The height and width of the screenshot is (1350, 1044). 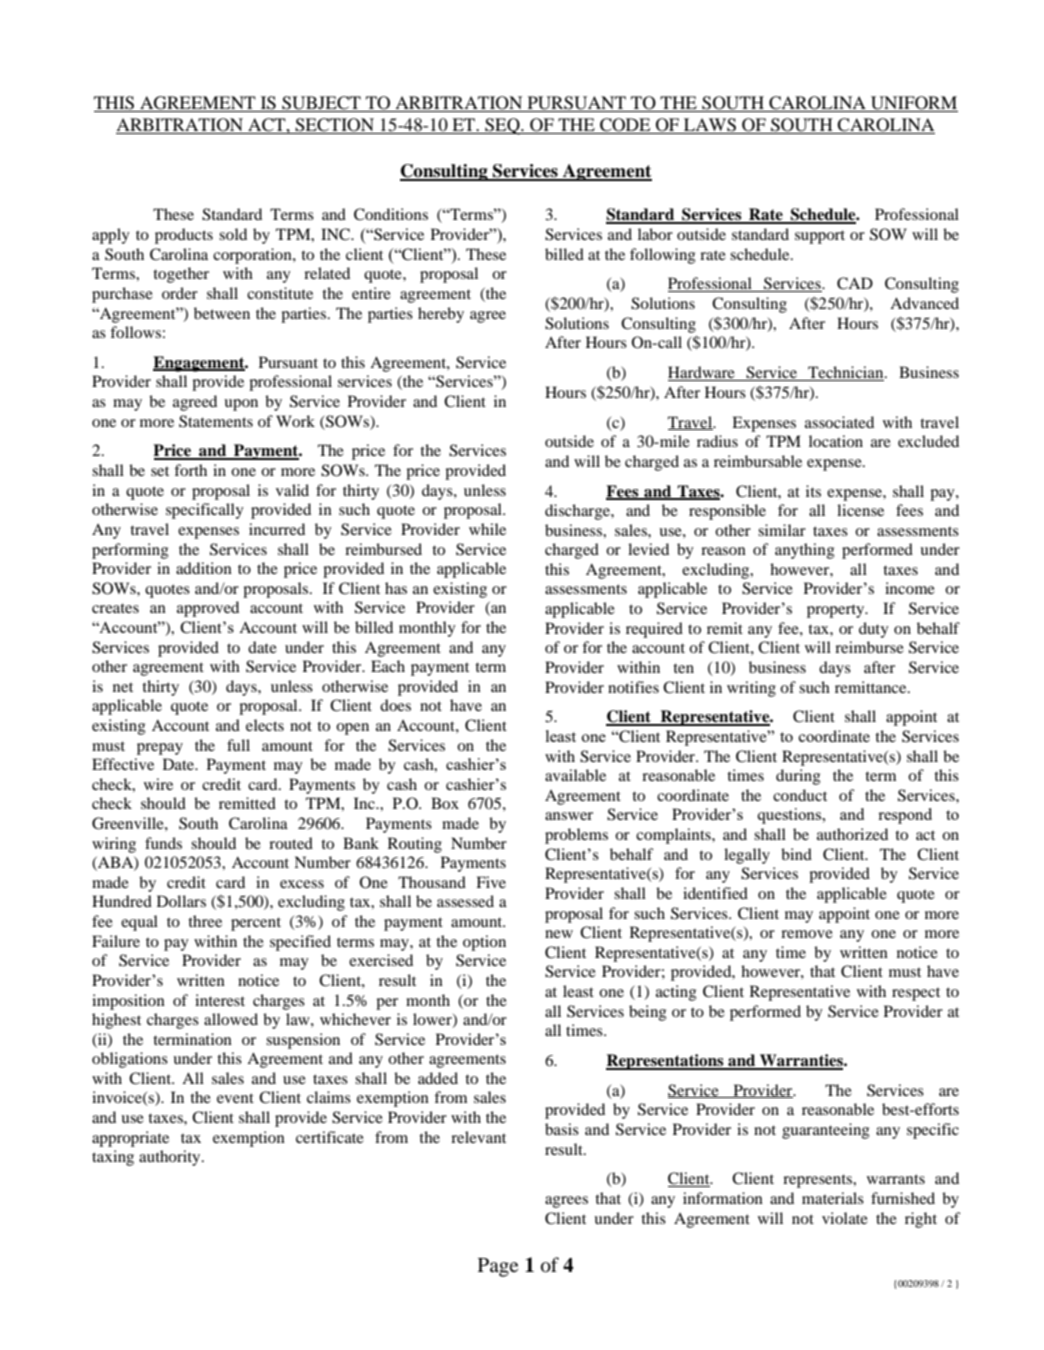 What do you see at coordinates (487, 529) in the screenshot?
I see `while` at bounding box center [487, 529].
